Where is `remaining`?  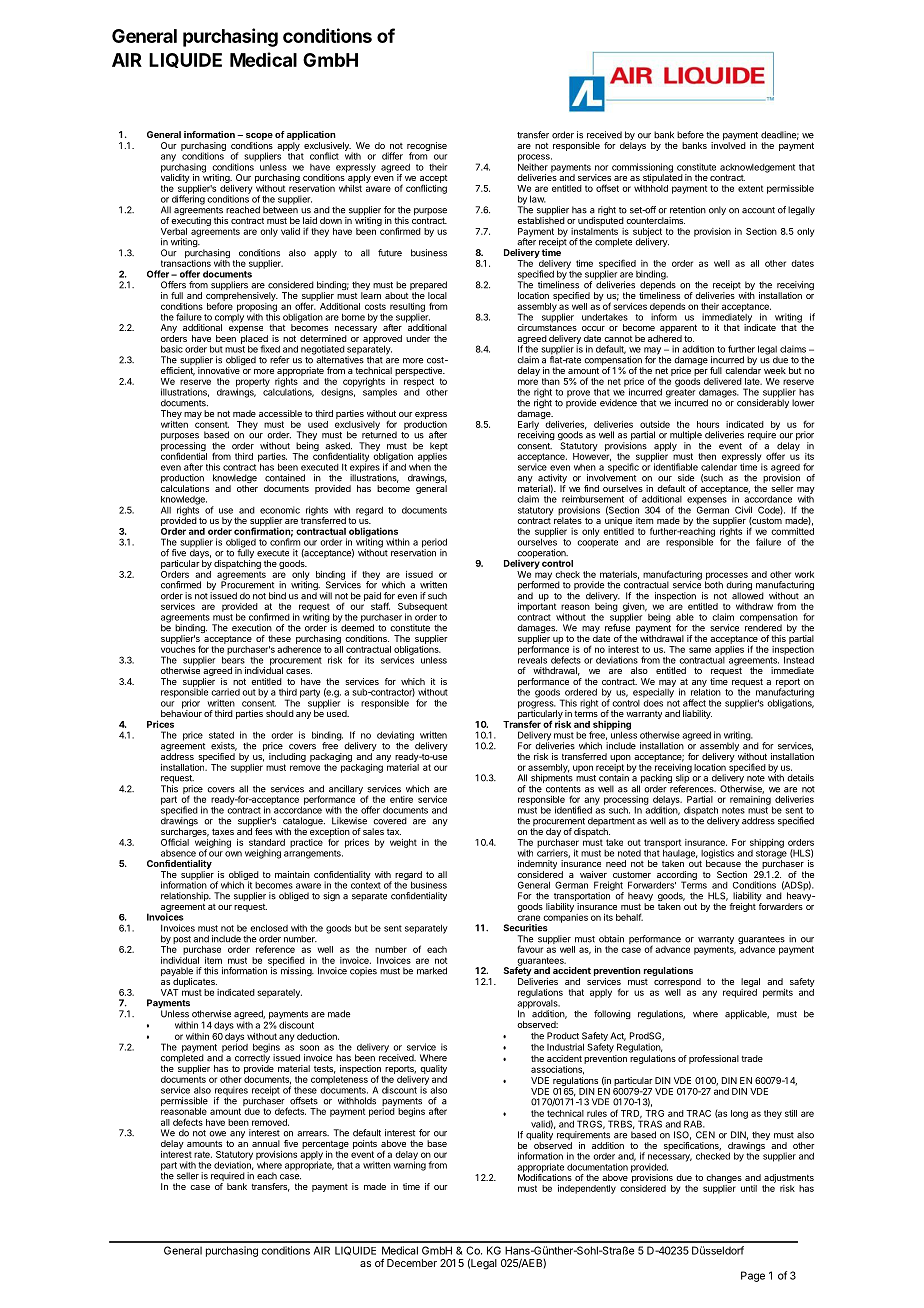
remaining is located at coordinates (751, 801).
